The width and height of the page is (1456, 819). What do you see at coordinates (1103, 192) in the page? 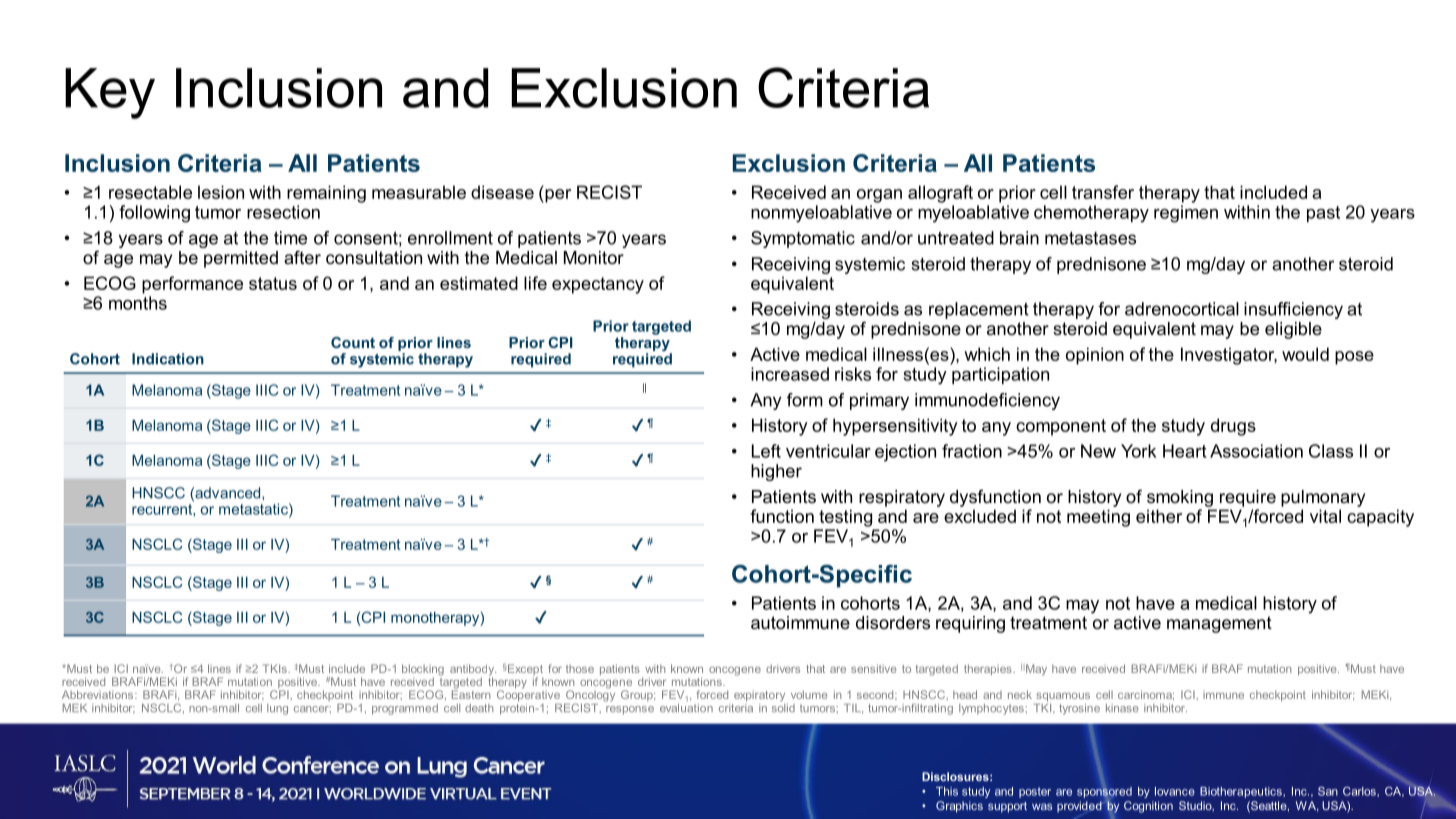
I see `transfer` at bounding box center [1103, 192].
